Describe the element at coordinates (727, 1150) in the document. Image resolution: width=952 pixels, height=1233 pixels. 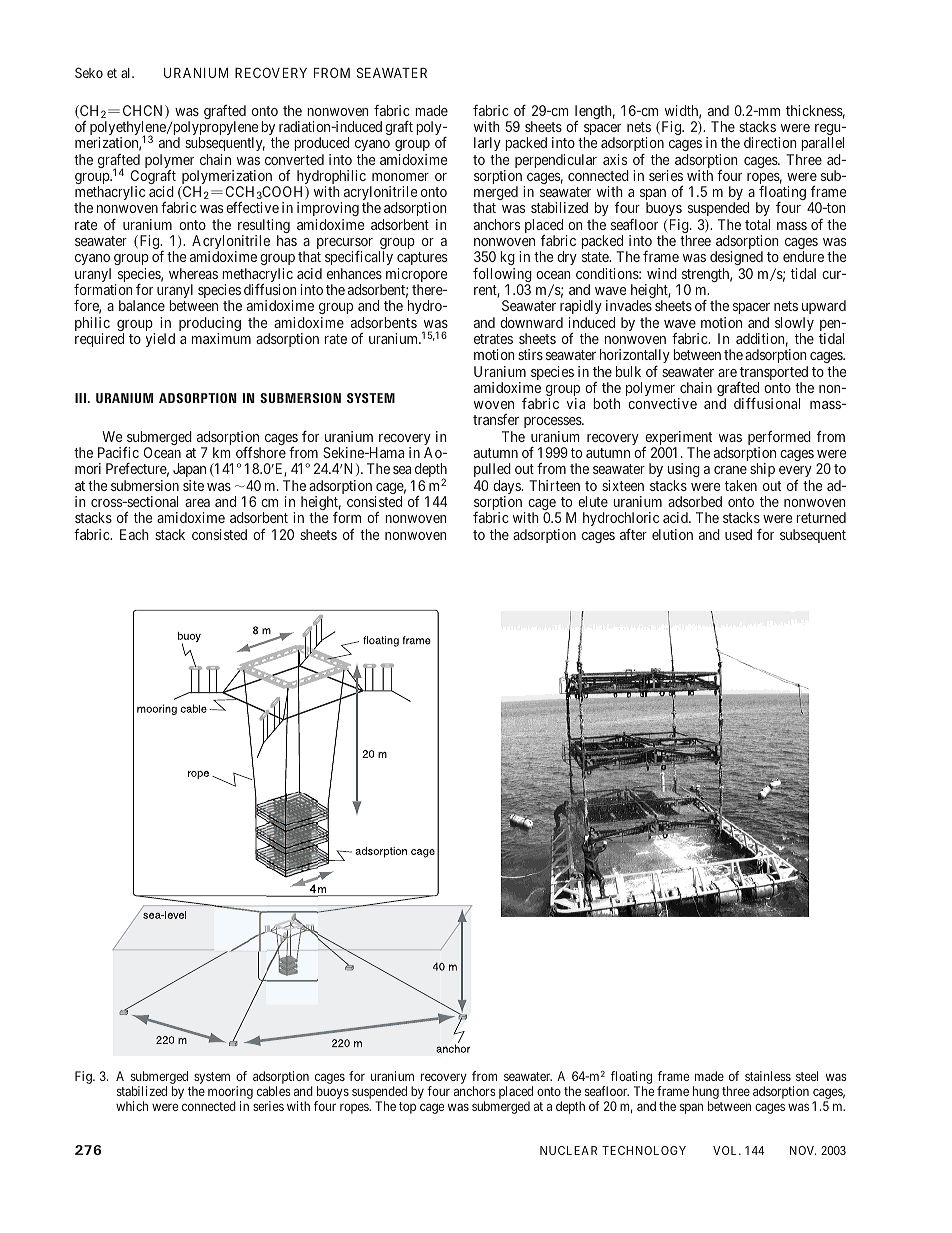
I see `VOL` at that location.
